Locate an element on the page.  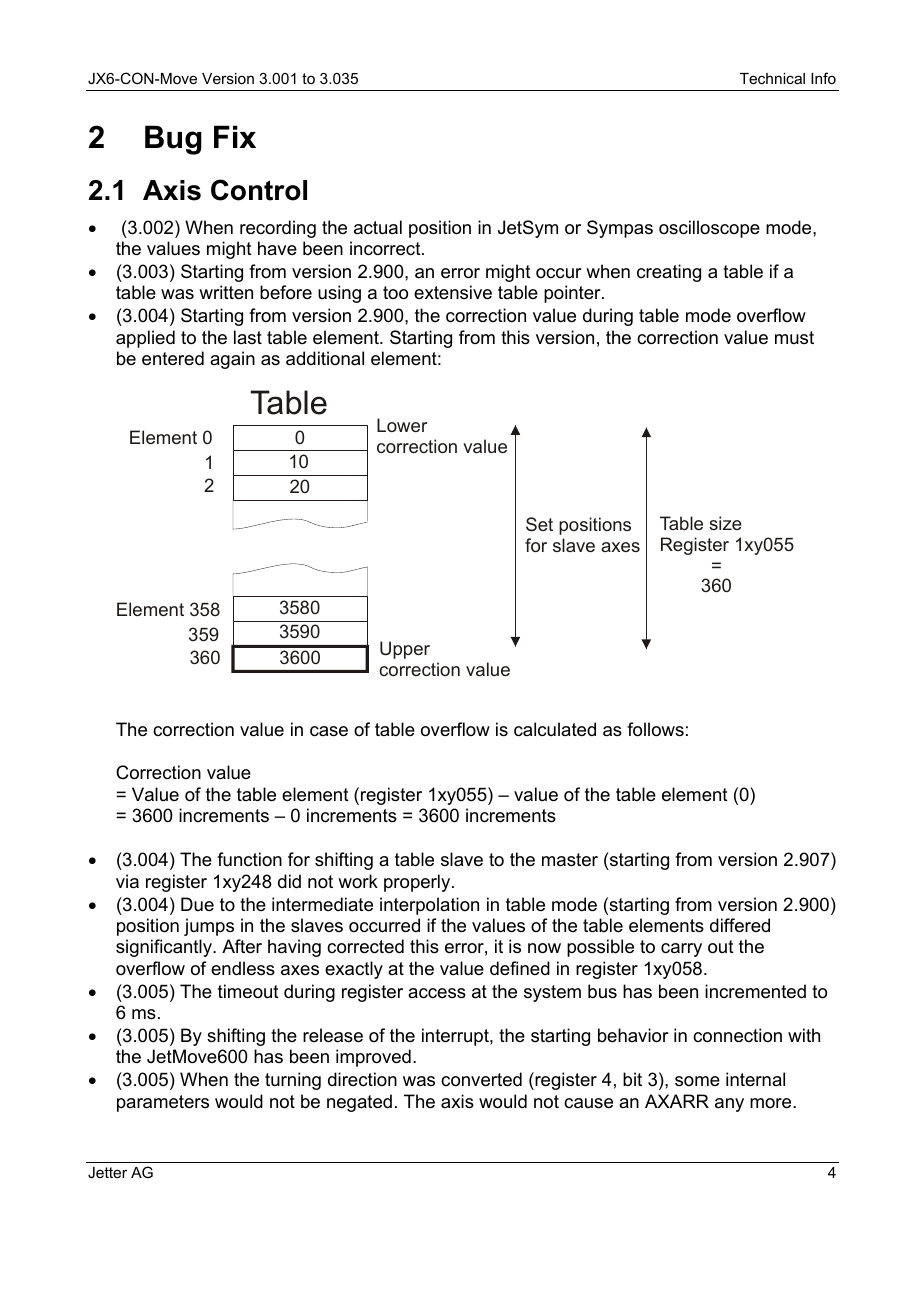
size is located at coordinates (725, 523).
